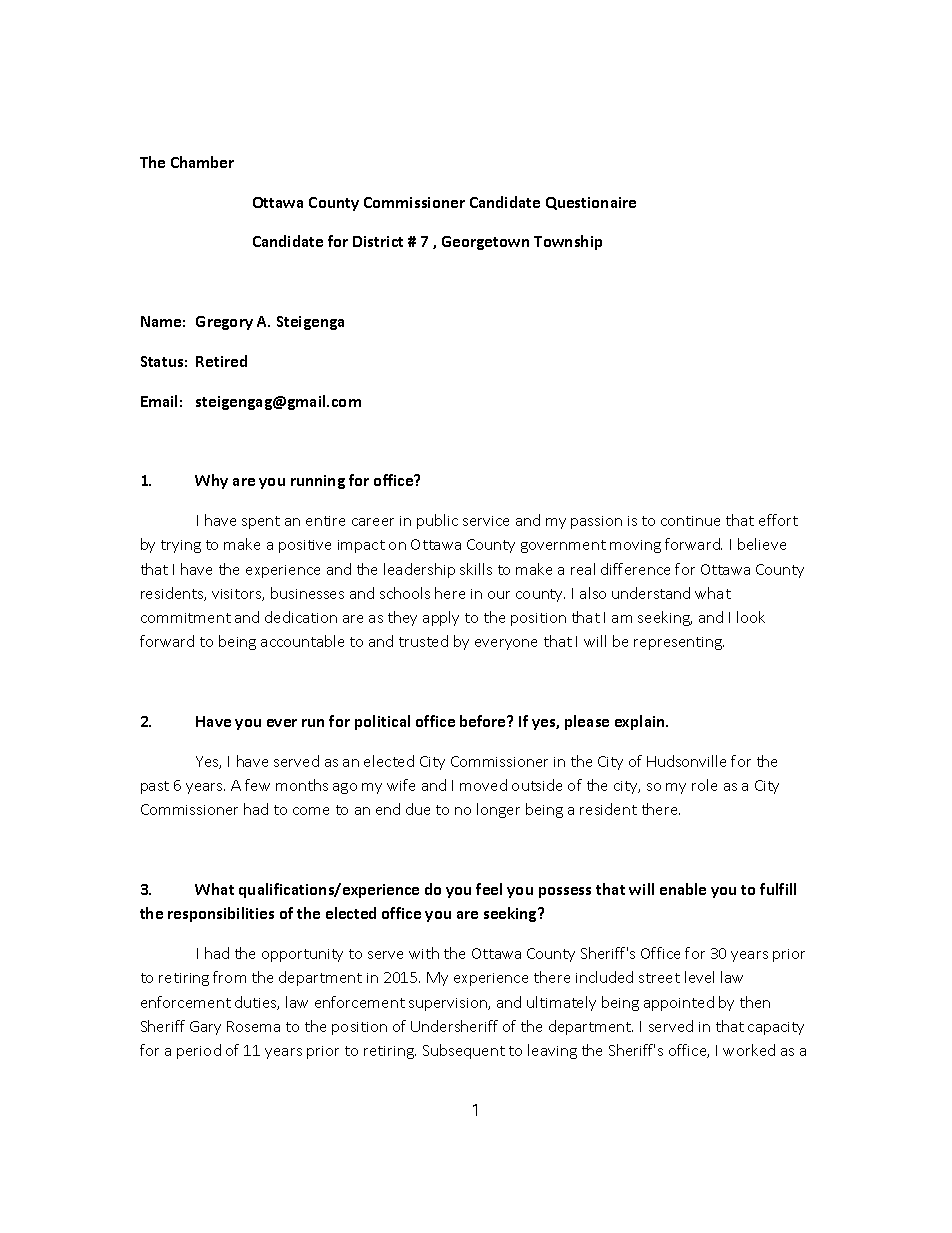  Describe the element at coordinates (751, 617) in the page. I see `look` at that location.
